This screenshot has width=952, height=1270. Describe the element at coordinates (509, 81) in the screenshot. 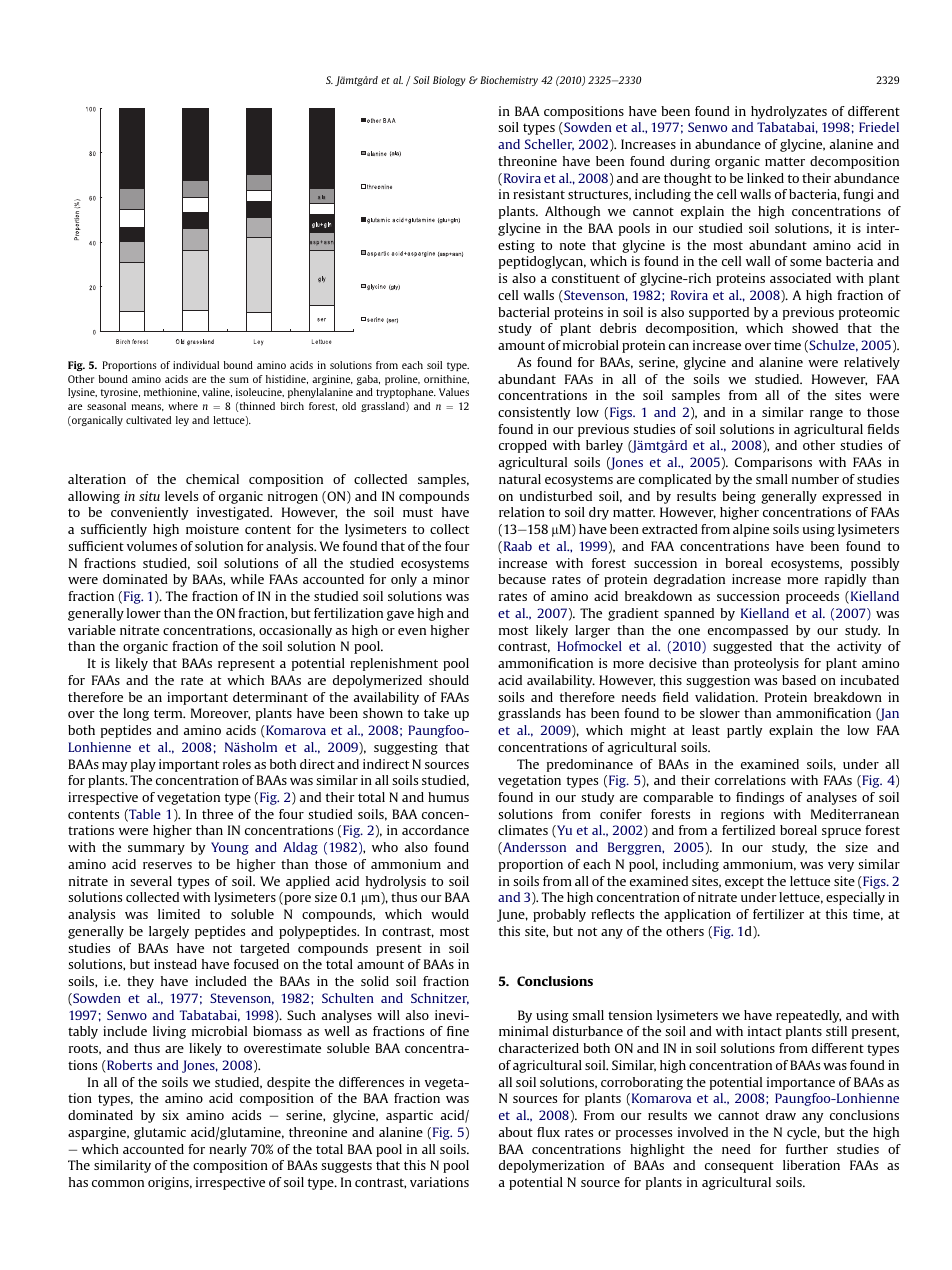

I see `Biochemistry` at that location.
